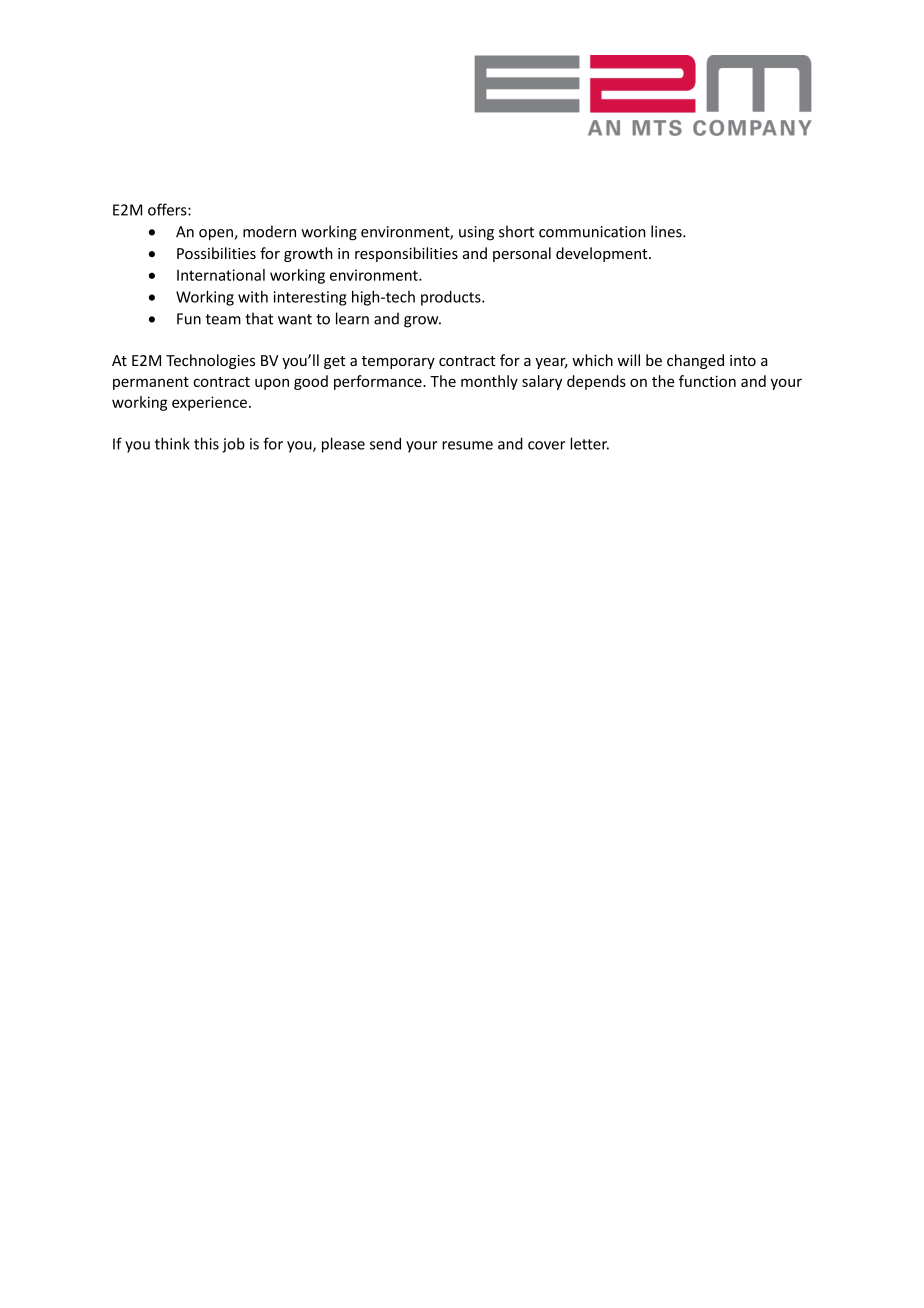 Image resolution: width=924 pixels, height=1308 pixels. Describe the element at coordinates (476, 233) in the image. I see `using` at that location.
